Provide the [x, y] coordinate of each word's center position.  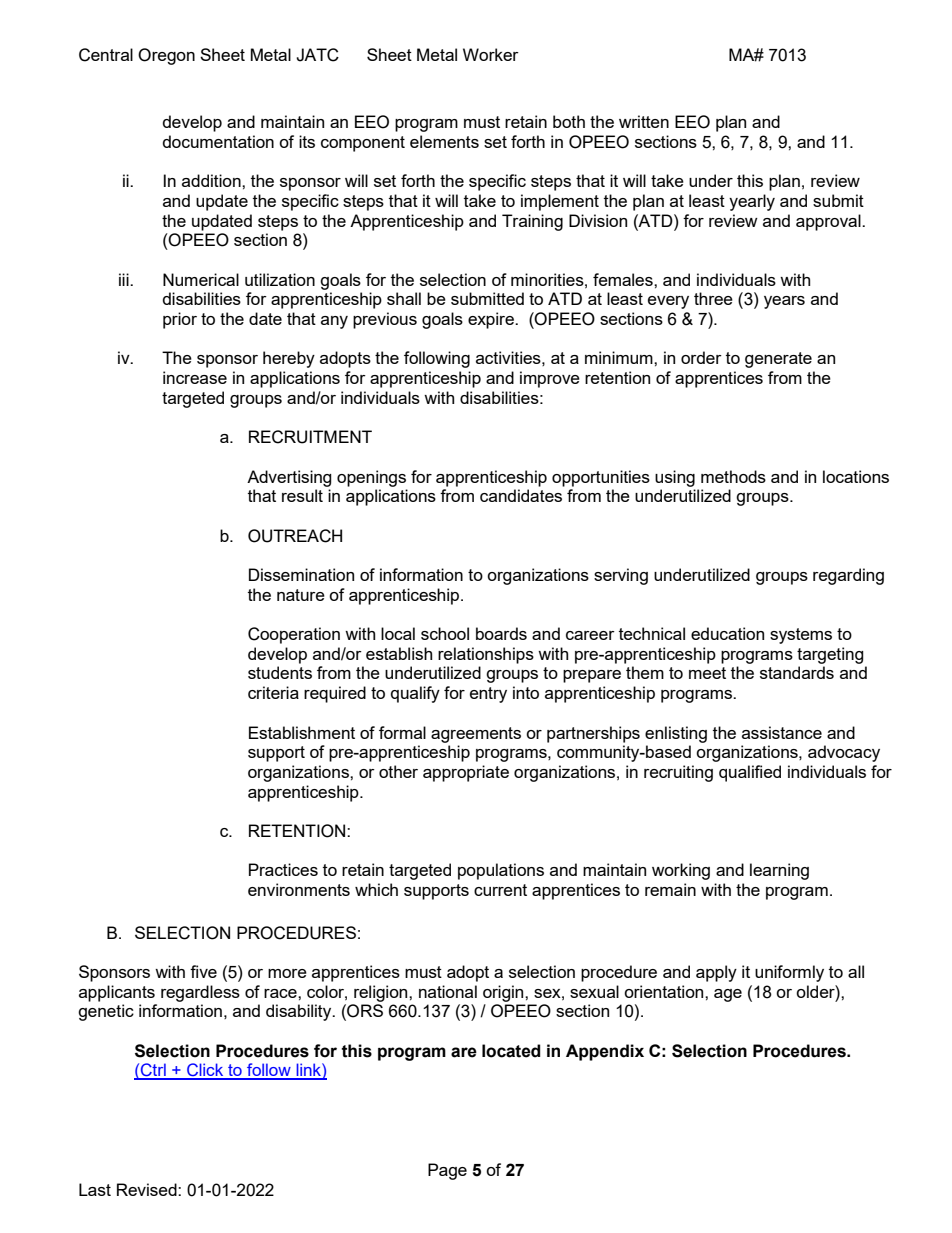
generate [778, 360]
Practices [283, 869]
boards [501, 633]
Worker [491, 54]
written [644, 121]
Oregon [166, 56]
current [500, 890]
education [727, 633]
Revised [148, 1189]
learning [779, 871]
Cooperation [294, 635]
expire [492, 320]
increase [195, 377]
